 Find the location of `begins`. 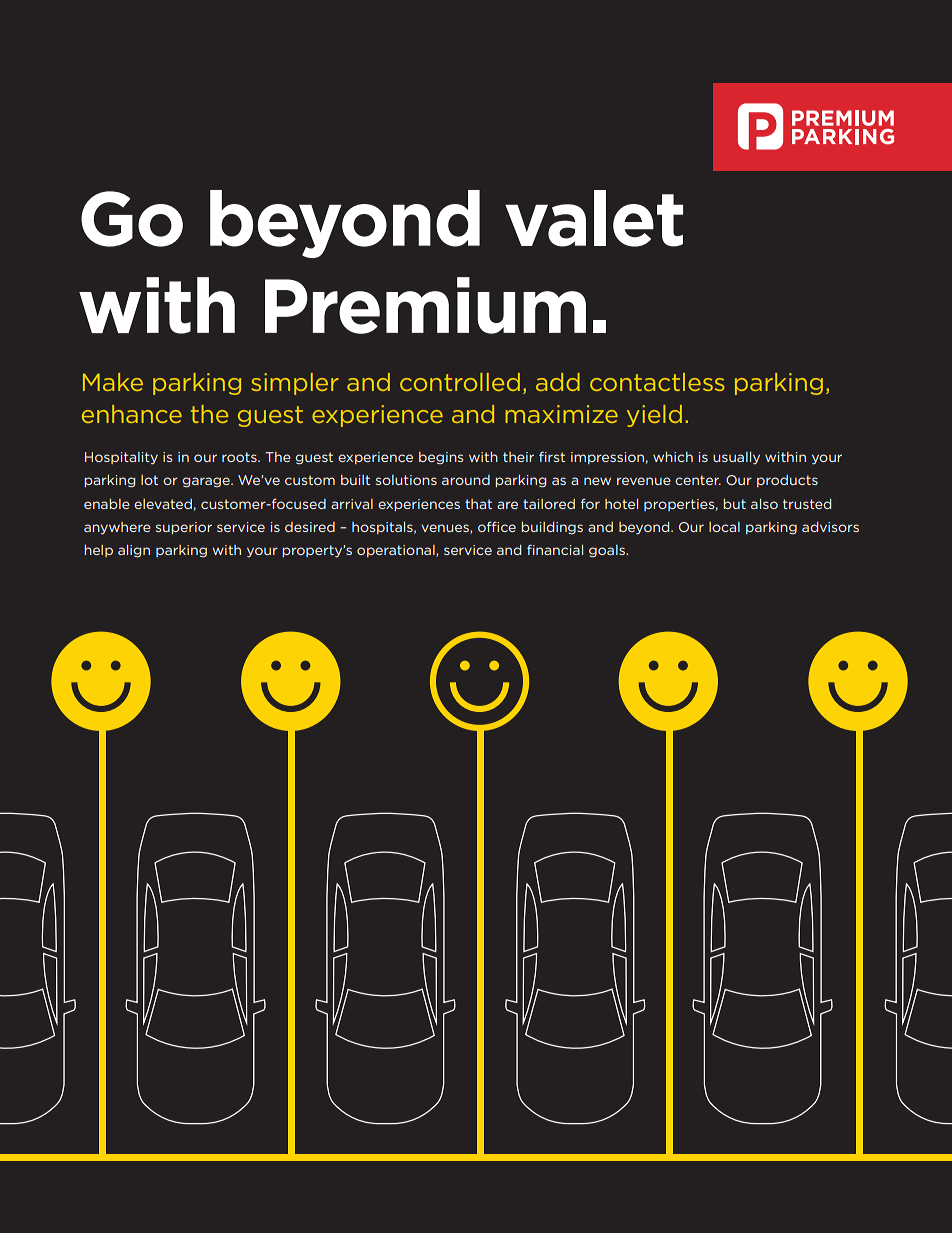

begins is located at coordinates (441, 458).
